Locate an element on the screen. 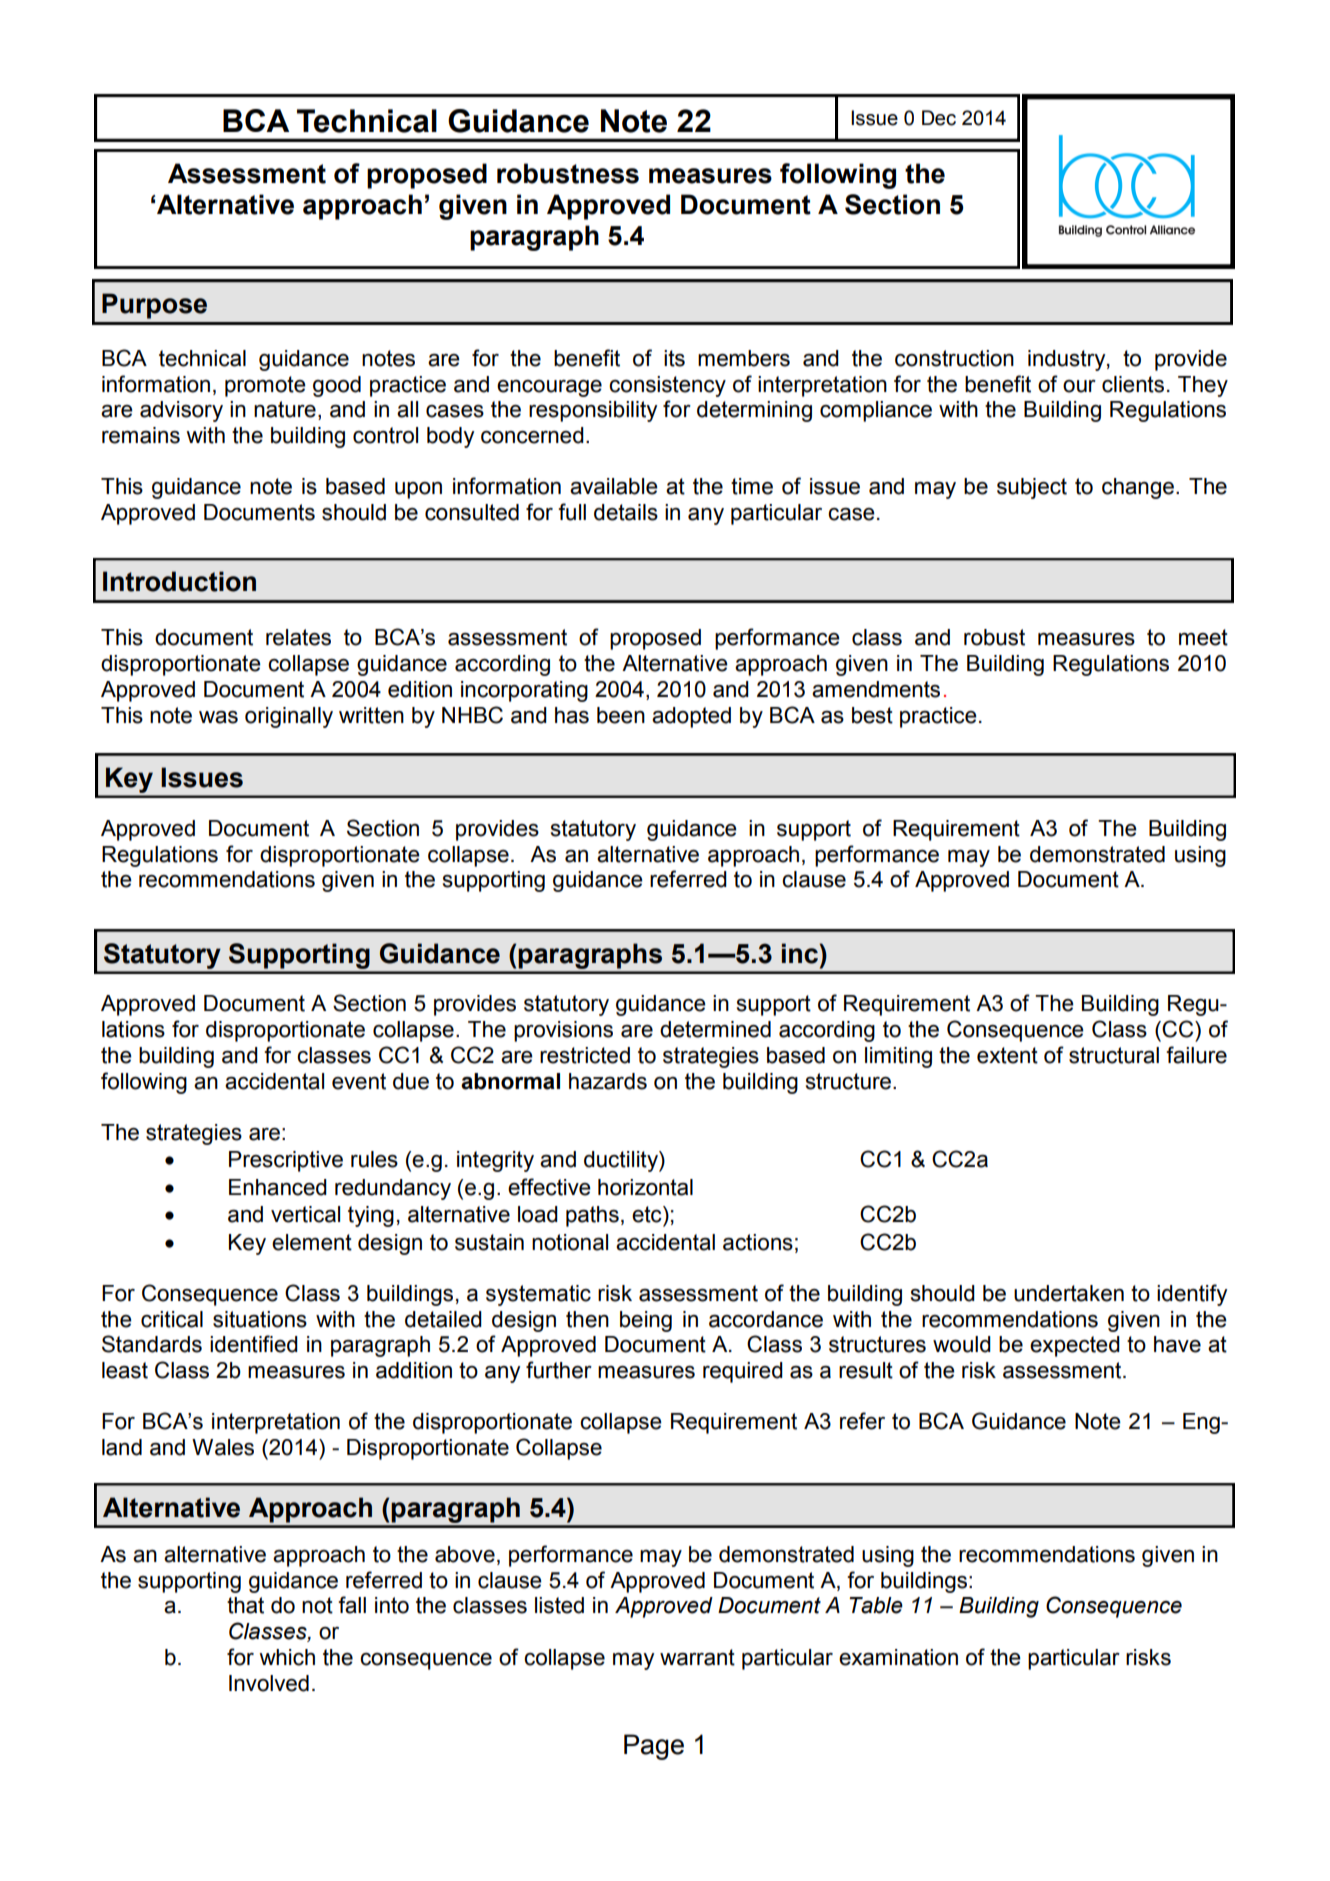 Image resolution: width=1330 pixels, height=1881 pixels. structural is located at coordinates (1114, 1055).
